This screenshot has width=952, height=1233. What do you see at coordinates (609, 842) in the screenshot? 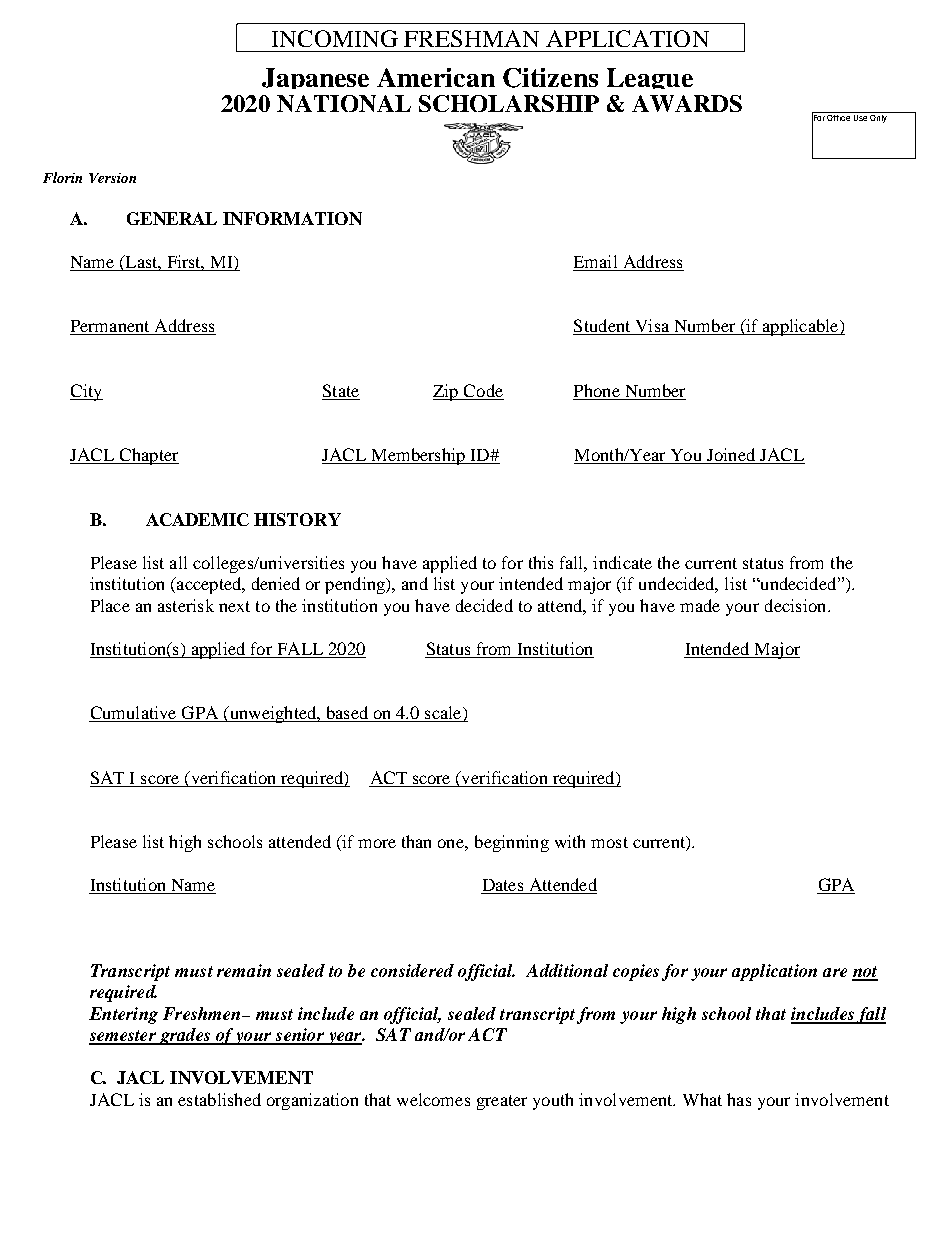
I see `most` at bounding box center [609, 842].
